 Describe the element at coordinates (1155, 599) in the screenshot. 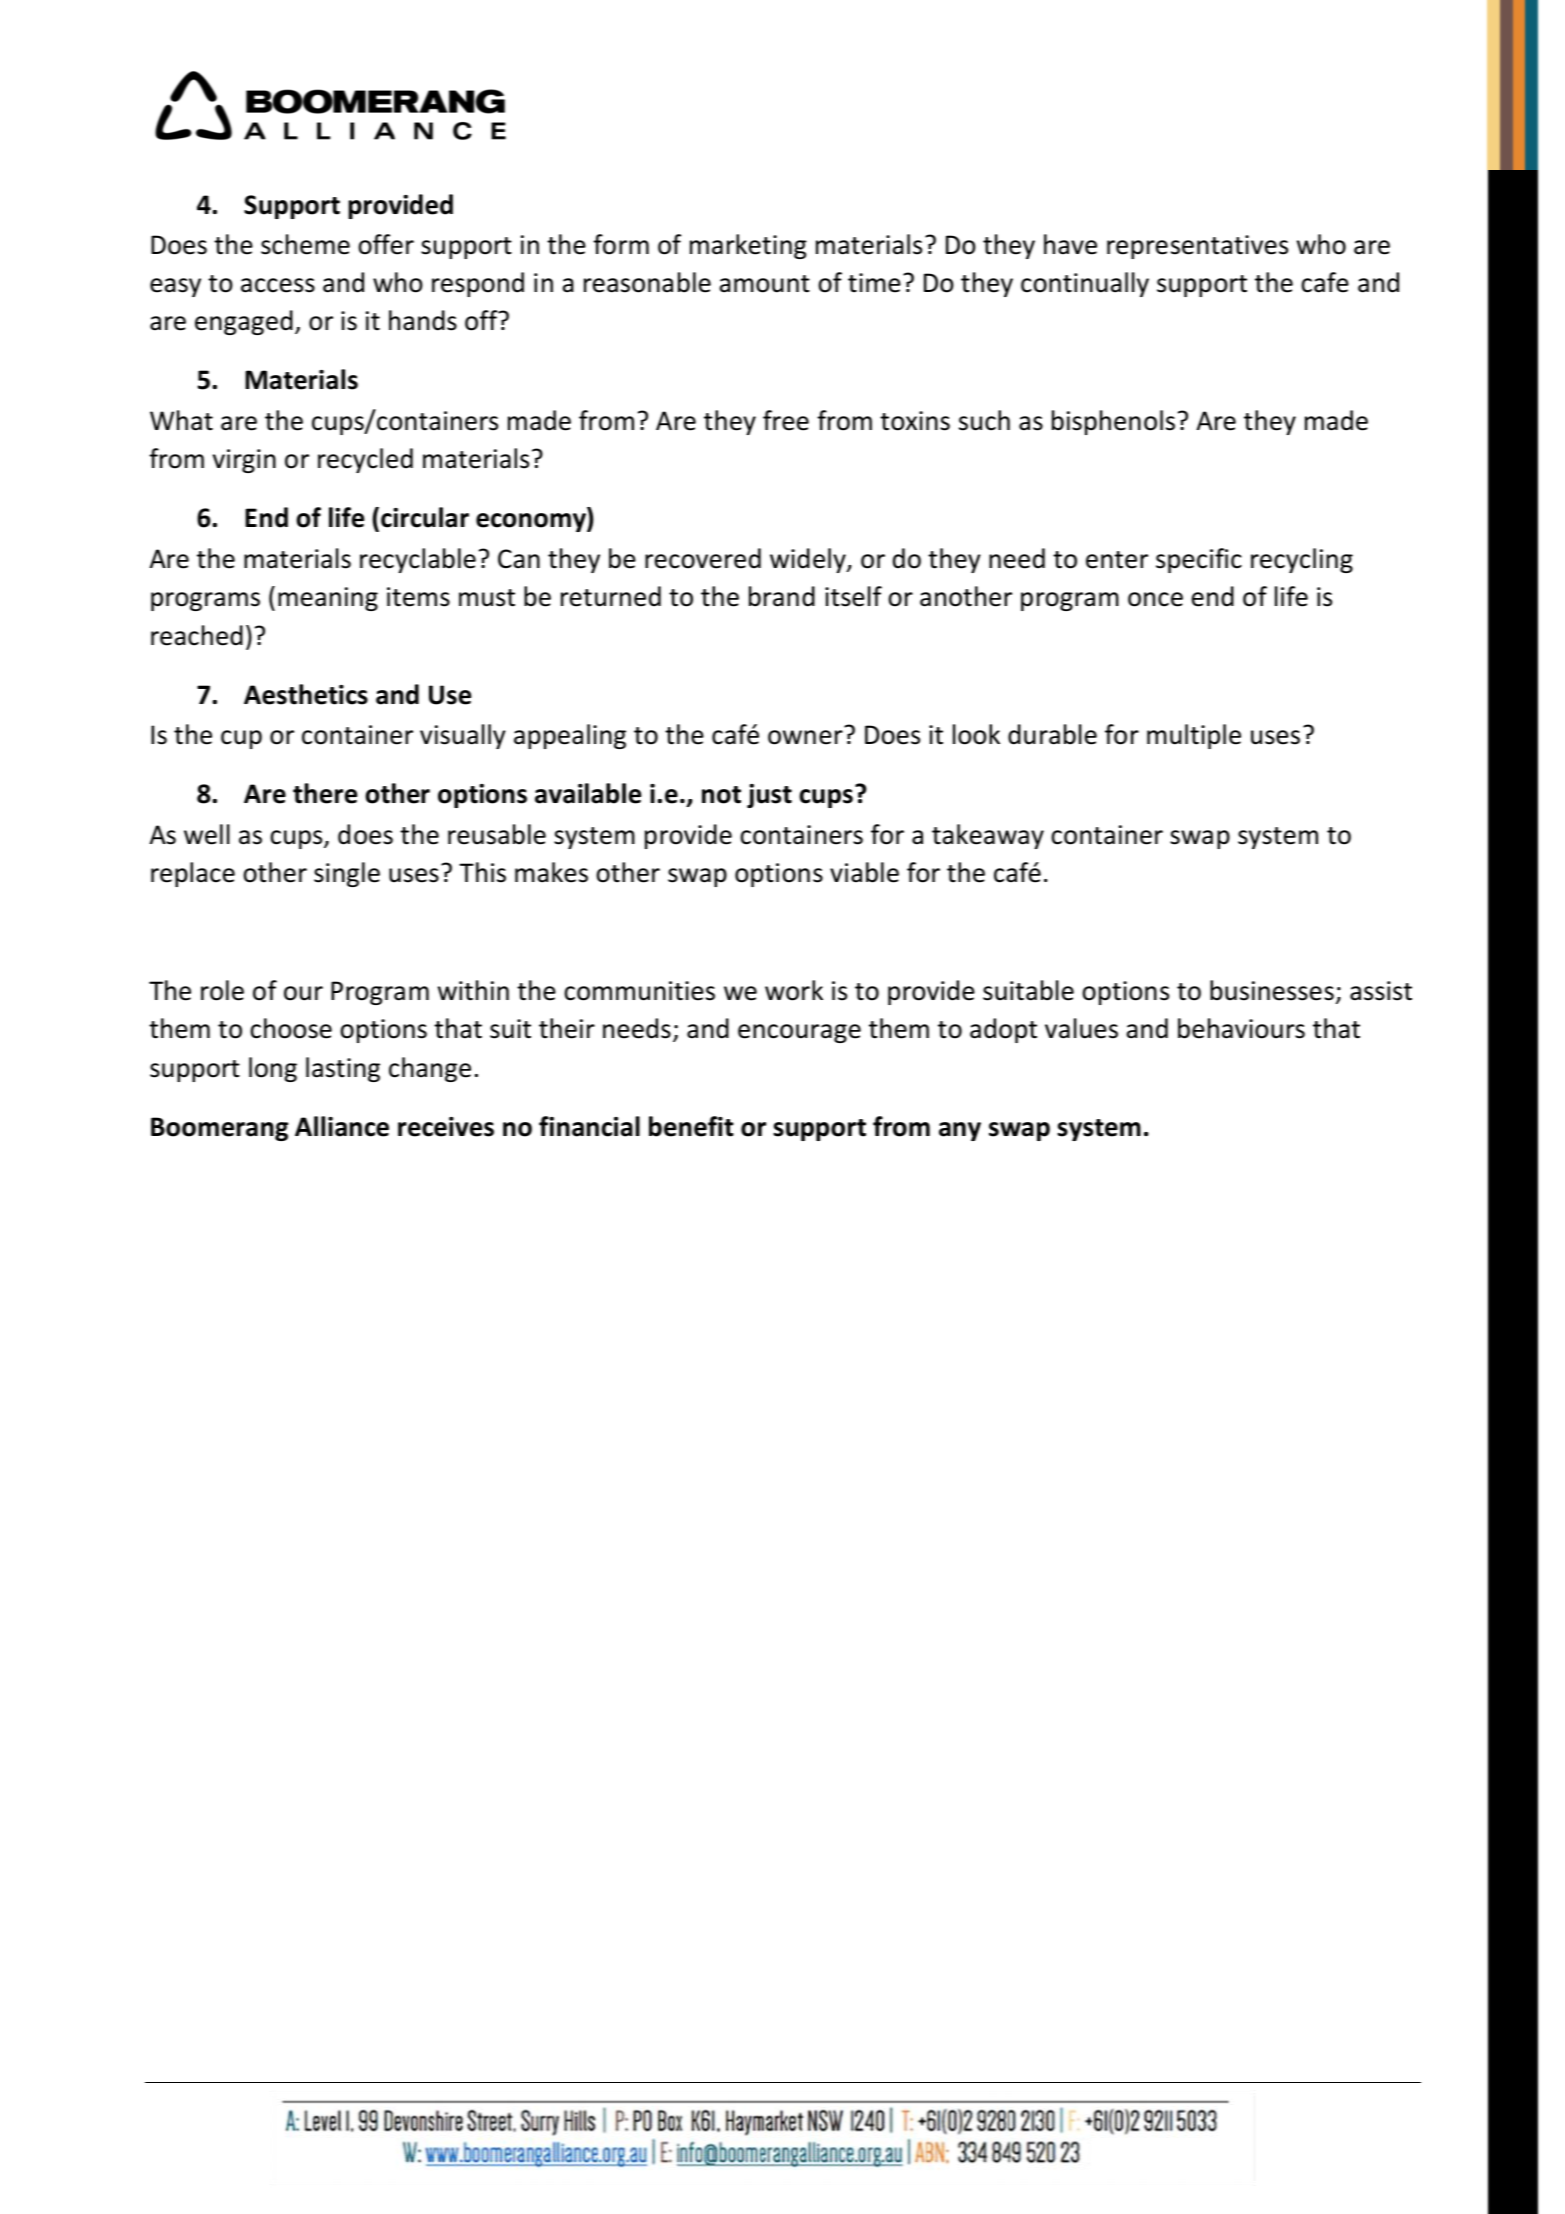

I see `once` at that location.
